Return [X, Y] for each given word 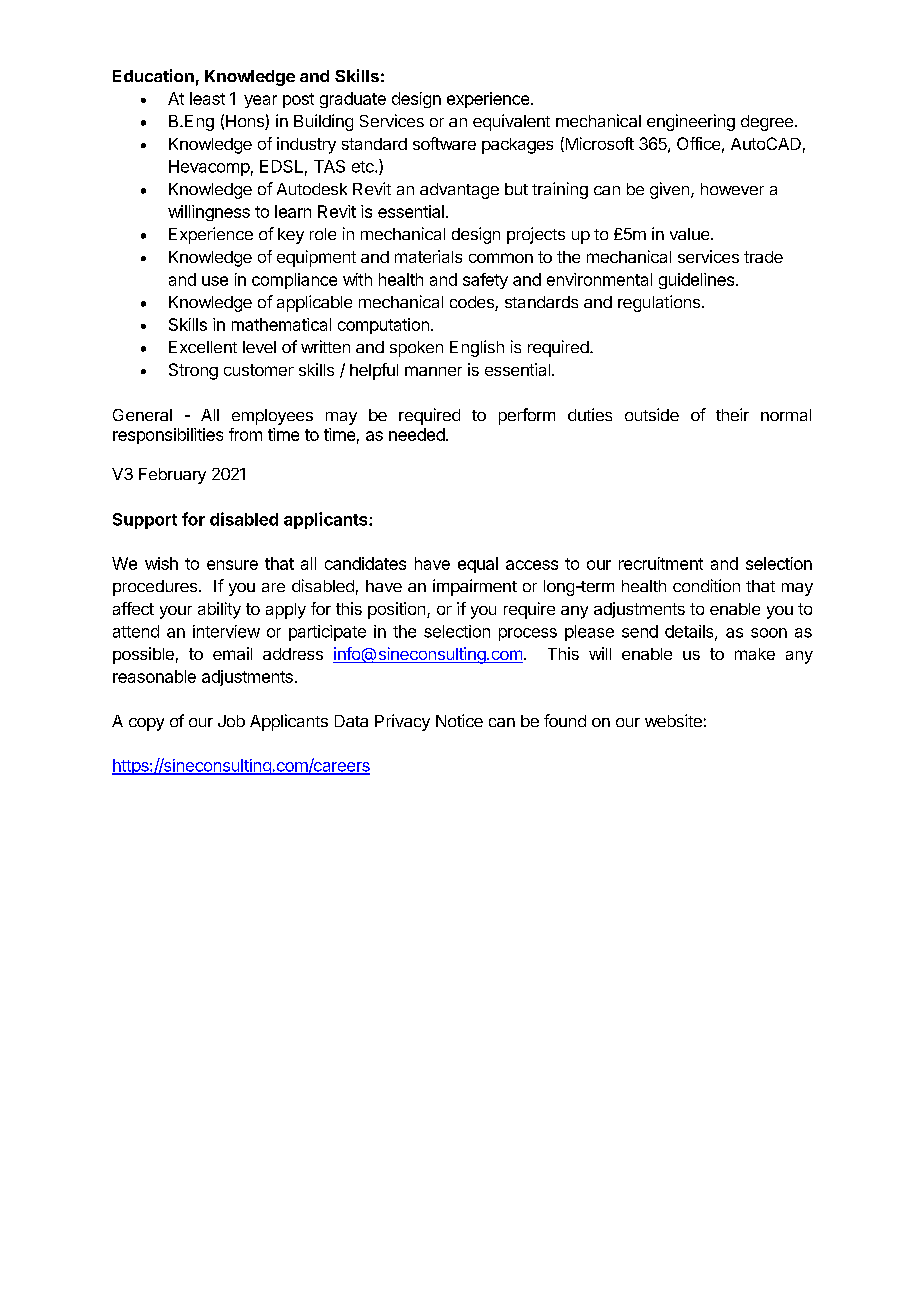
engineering [691, 122]
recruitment [661, 563]
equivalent [511, 122]
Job [231, 721]
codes [473, 303]
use [215, 281]
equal [478, 565]
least [207, 98]
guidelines [696, 281]
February [172, 476]
